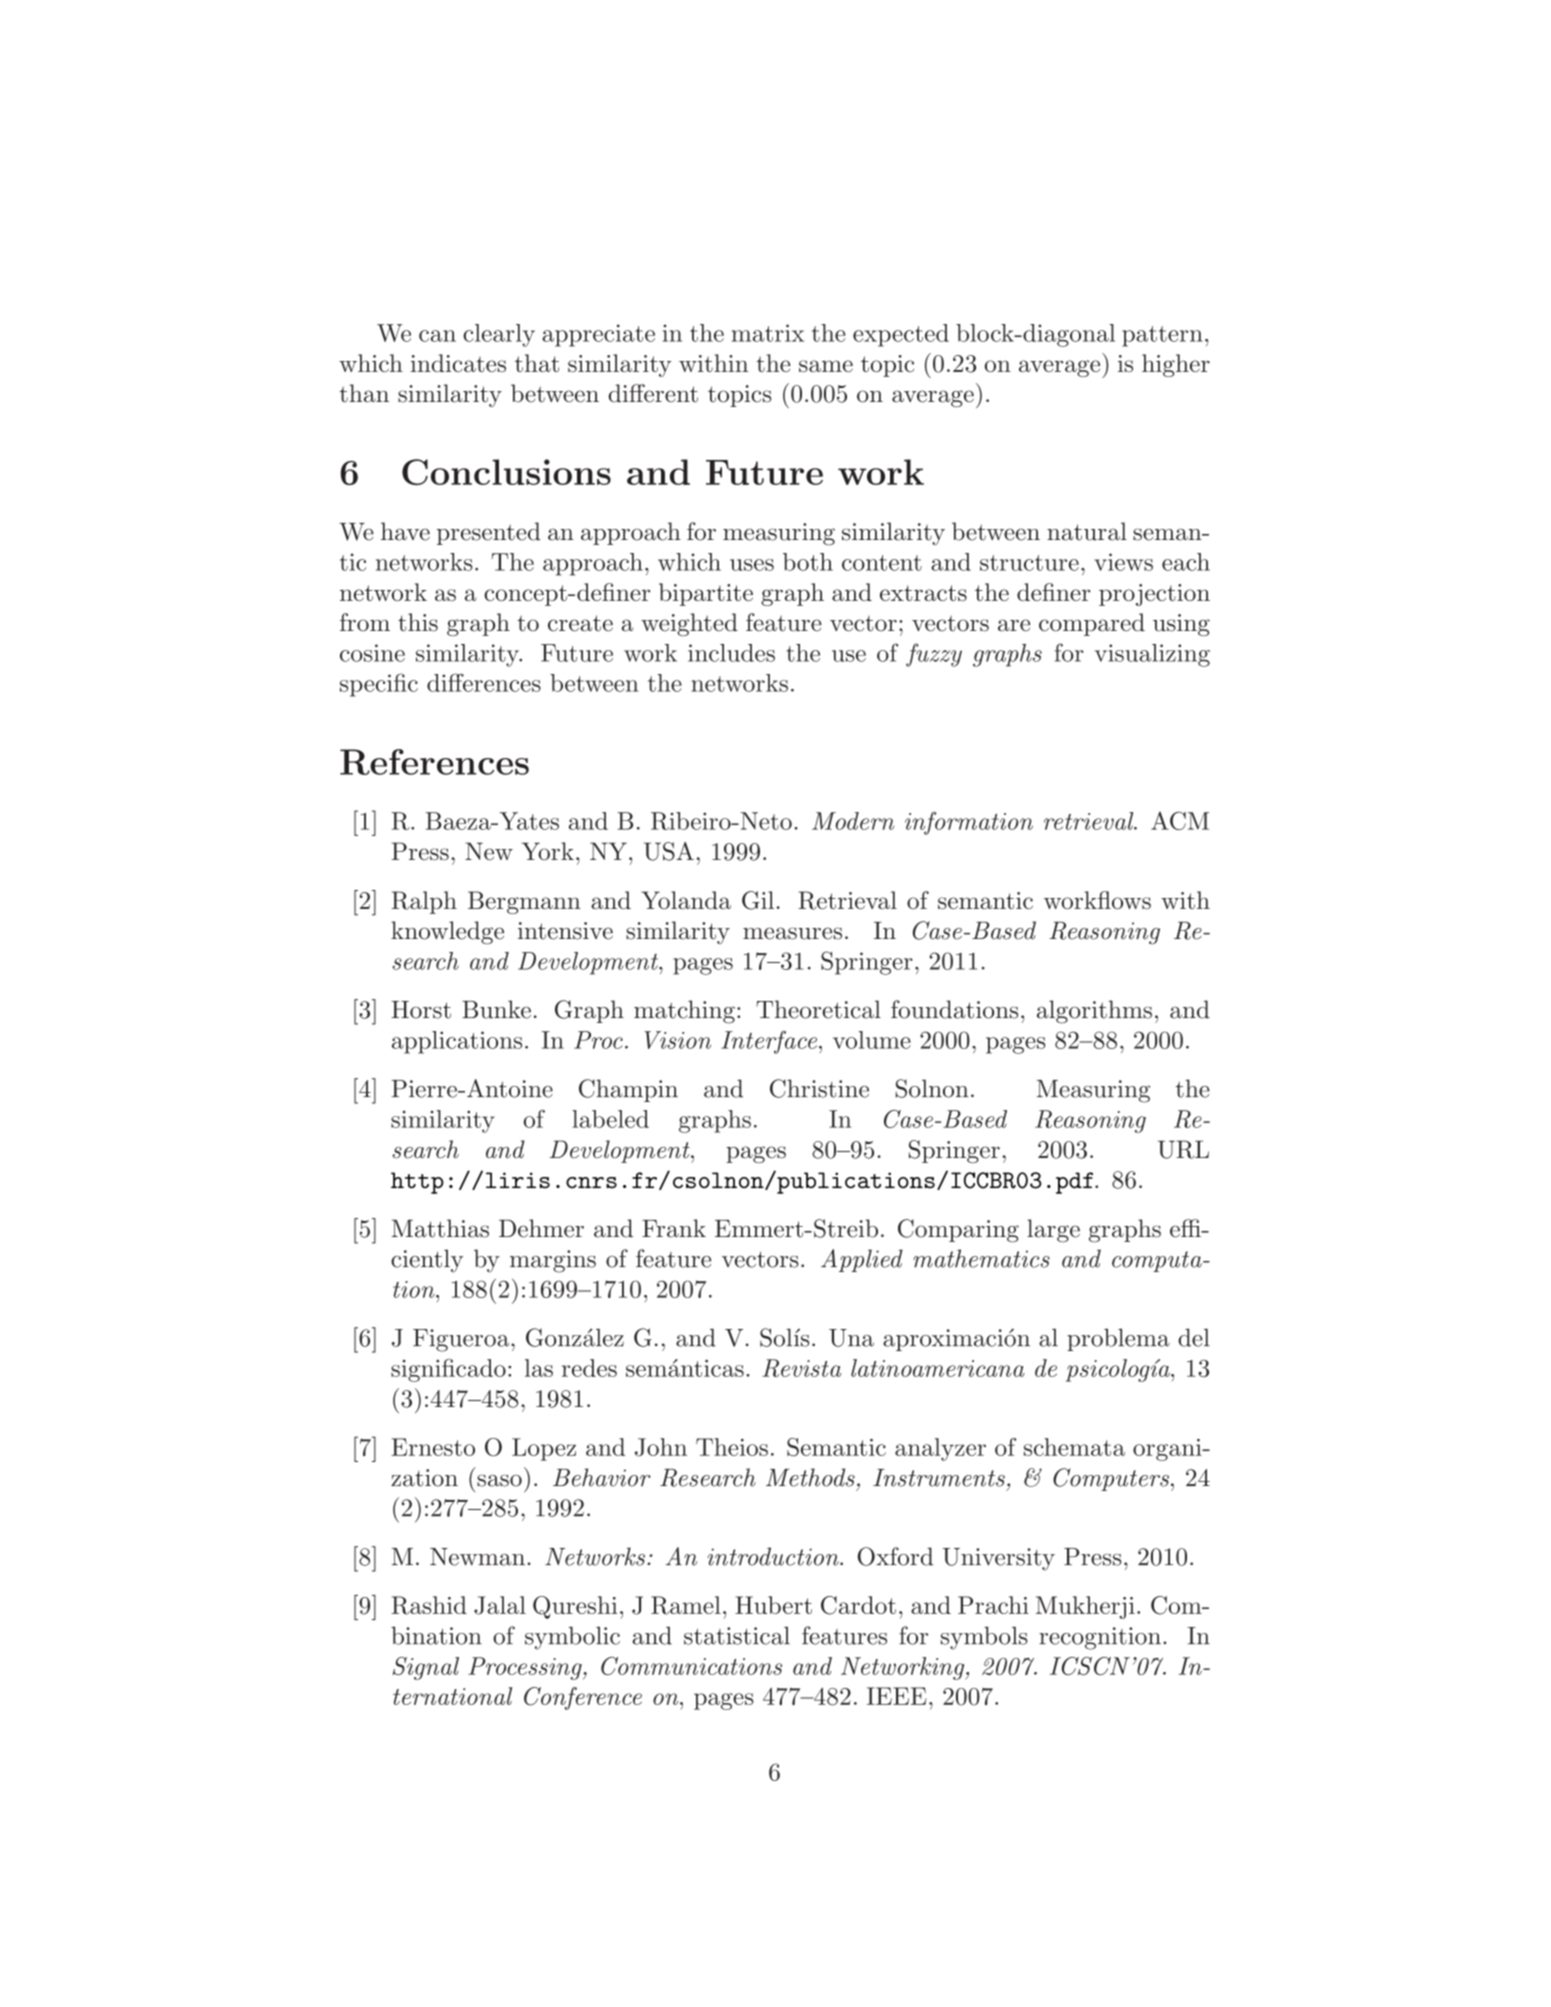 The width and height of the screenshot is (1551, 2007). I want to click on indicates, so click(458, 363).
